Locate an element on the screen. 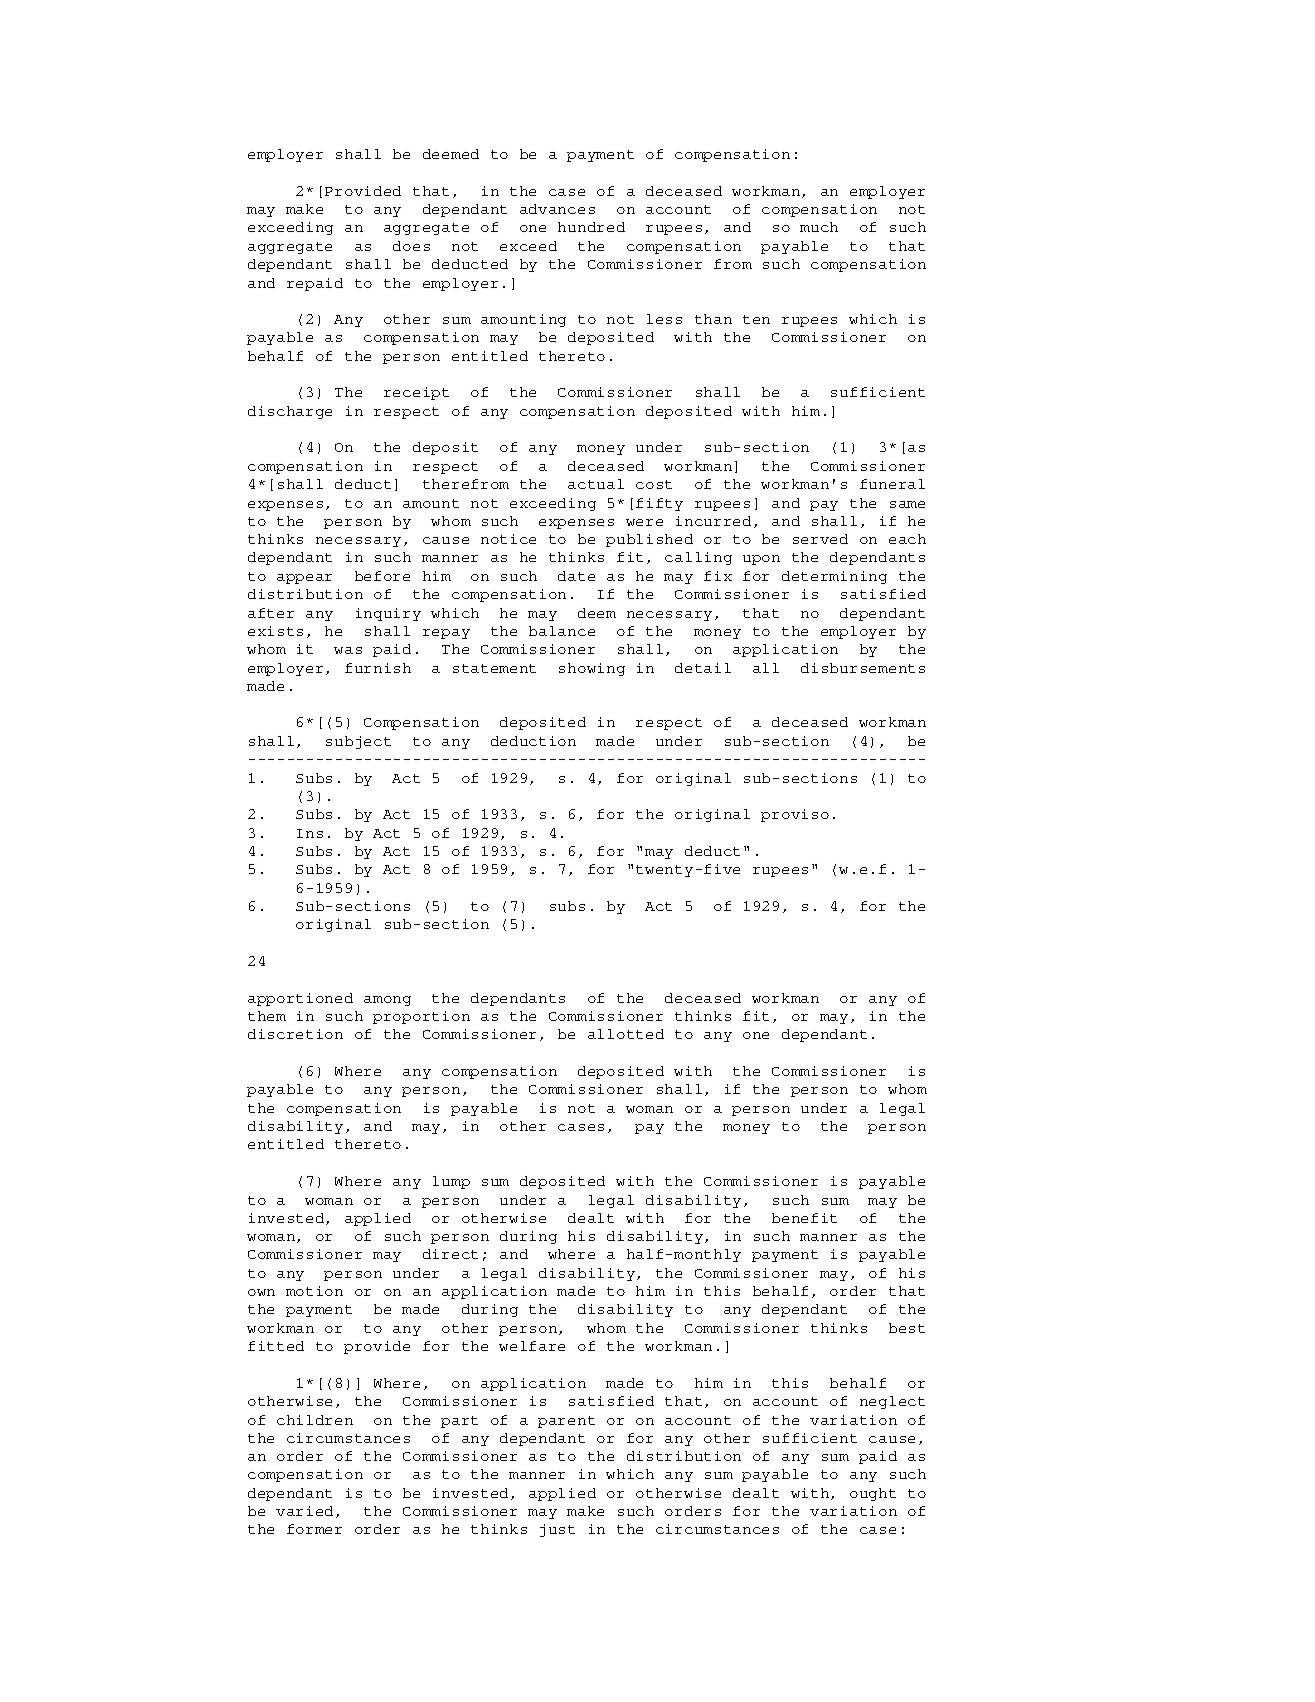  varied is located at coordinates (306, 1512).
